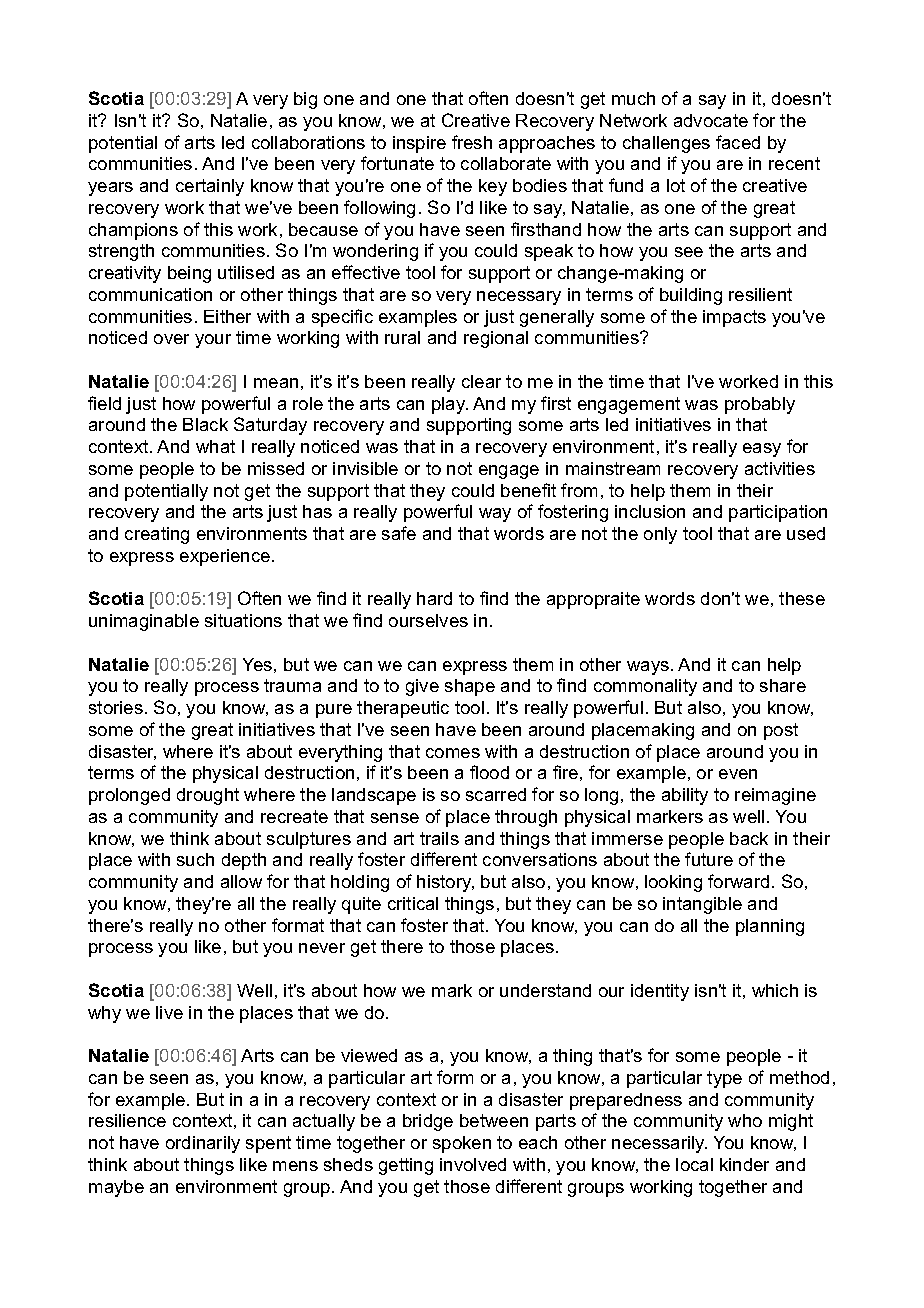 This page has height=1308, width=924. Describe the element at coordinates (702, 905) in the page. I see `intangible` at that location.
